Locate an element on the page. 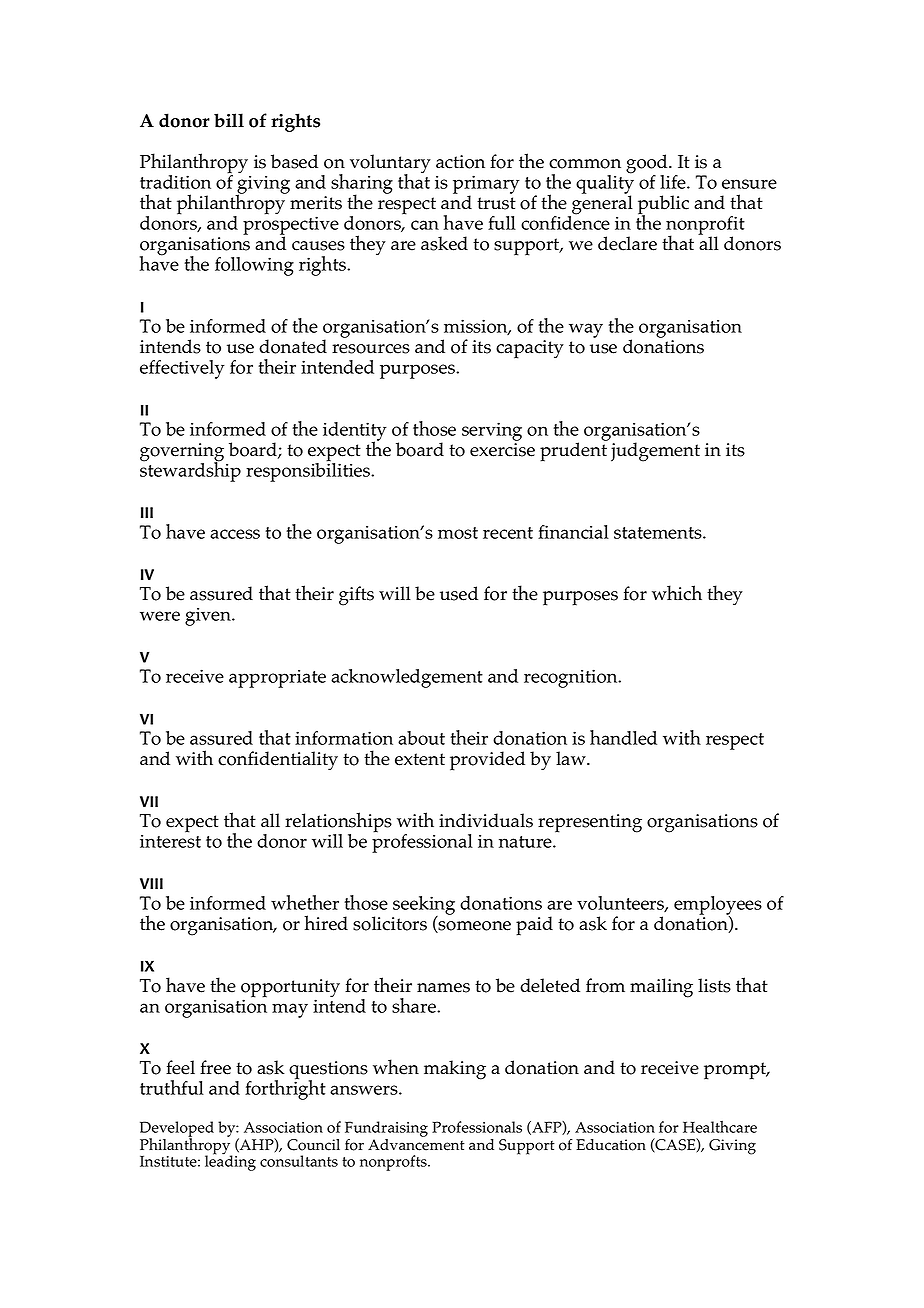 The width and height of the document is (924, 1308). individuals is located at coordinates (486, 820).
